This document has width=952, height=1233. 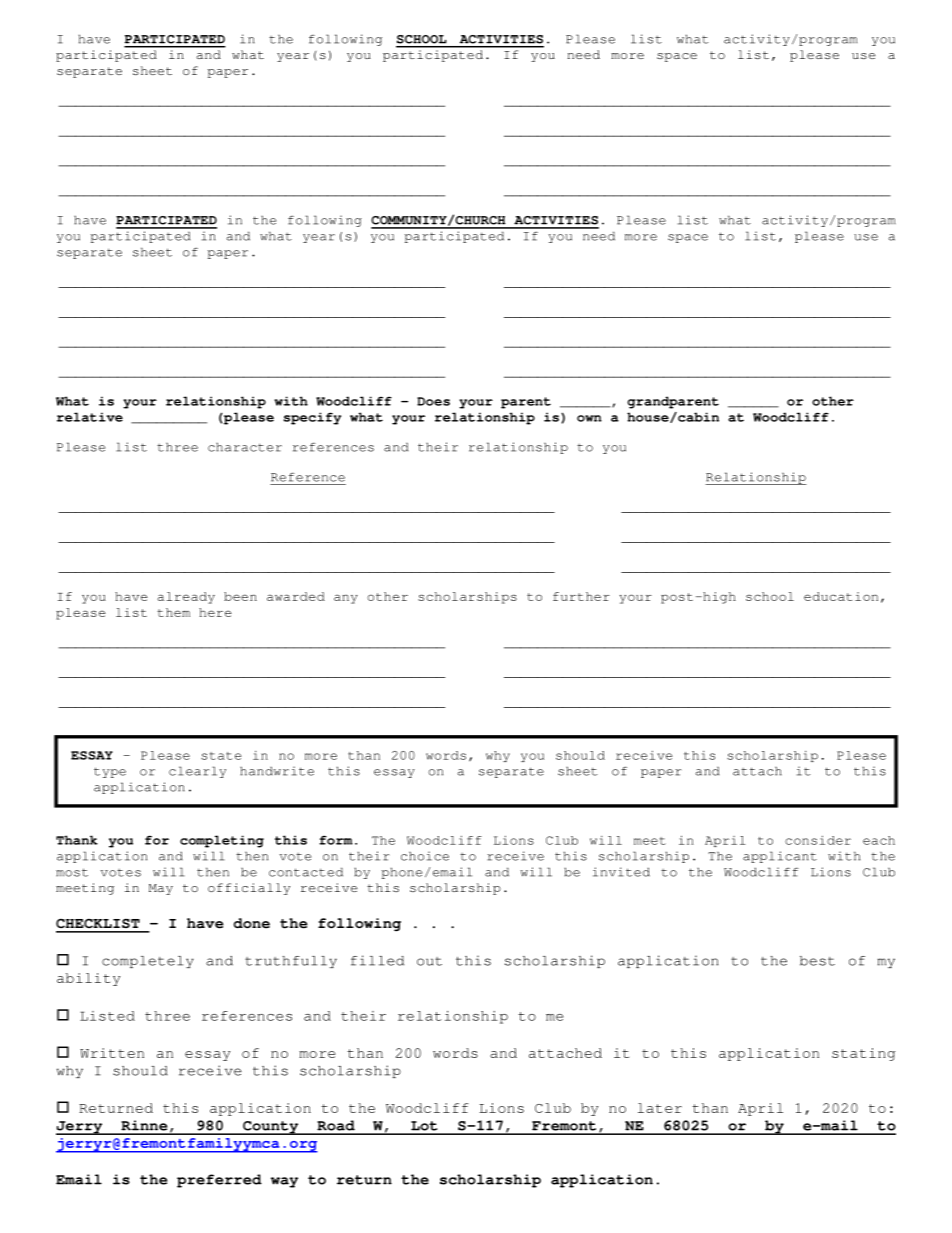 I want to click on preferred, so click(x=219, y=1181).
